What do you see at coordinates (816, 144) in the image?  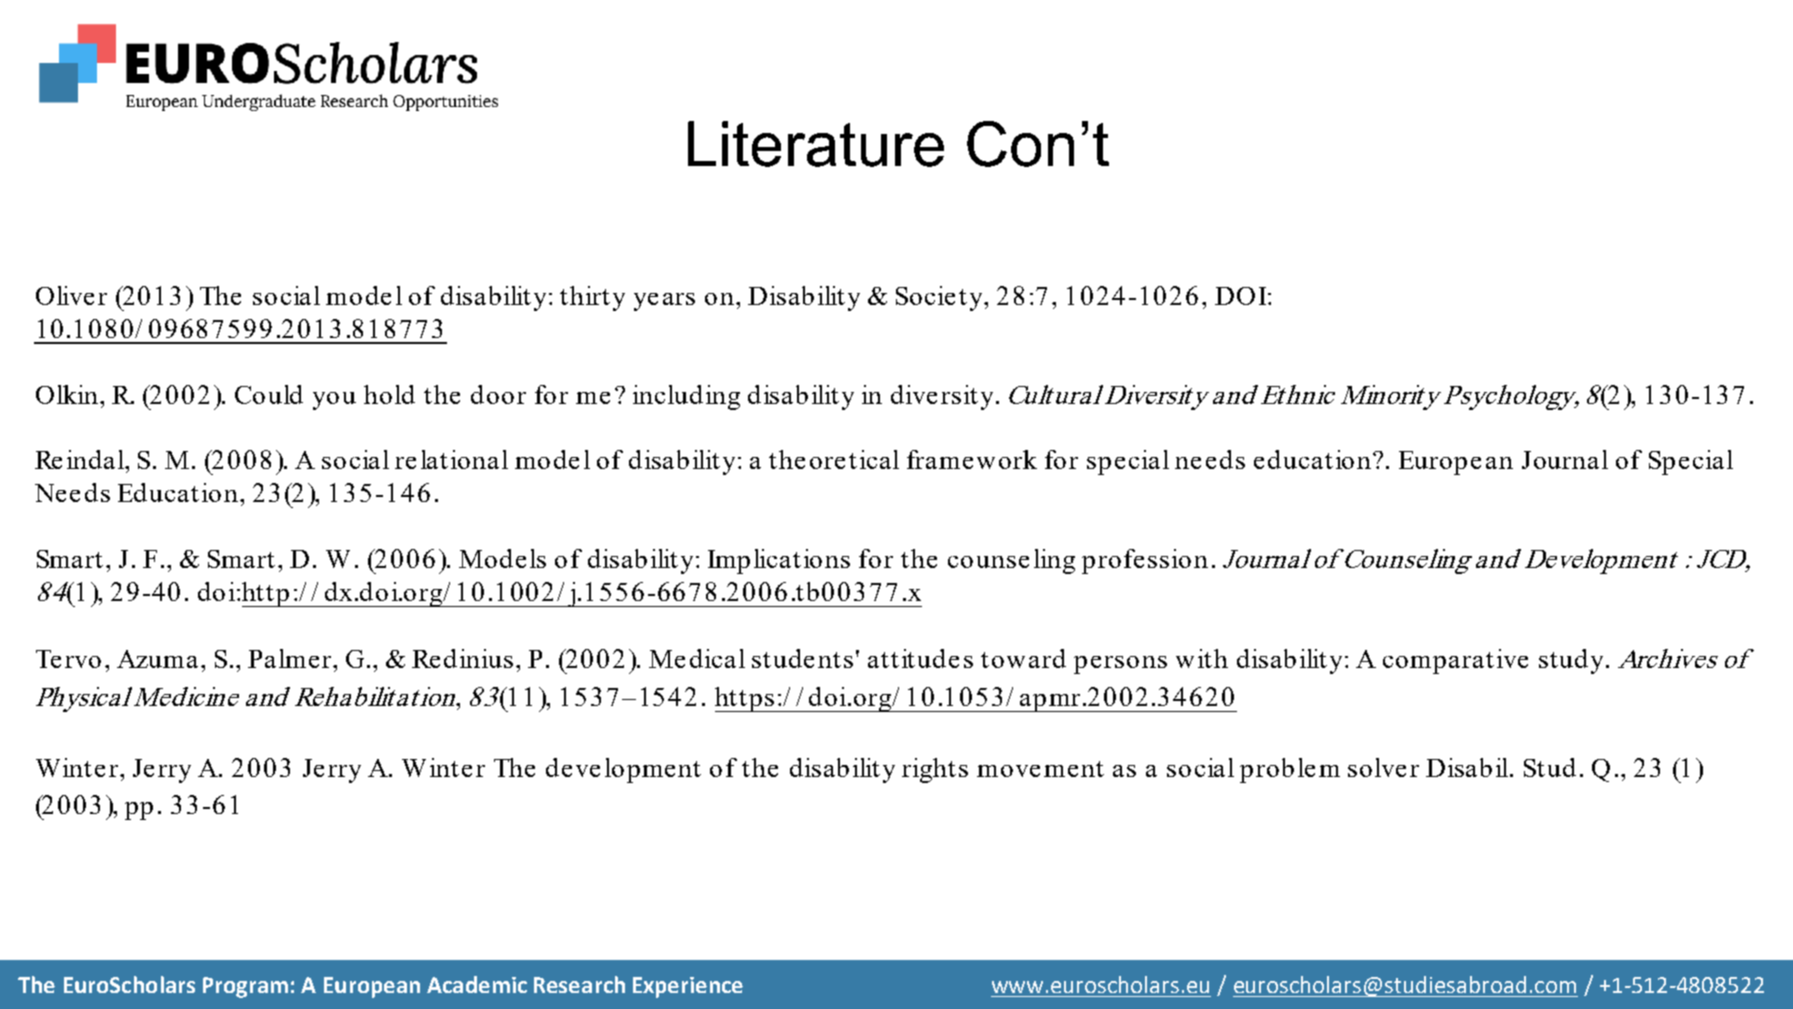 I see `Literature` at bounding box center [816, 144].
